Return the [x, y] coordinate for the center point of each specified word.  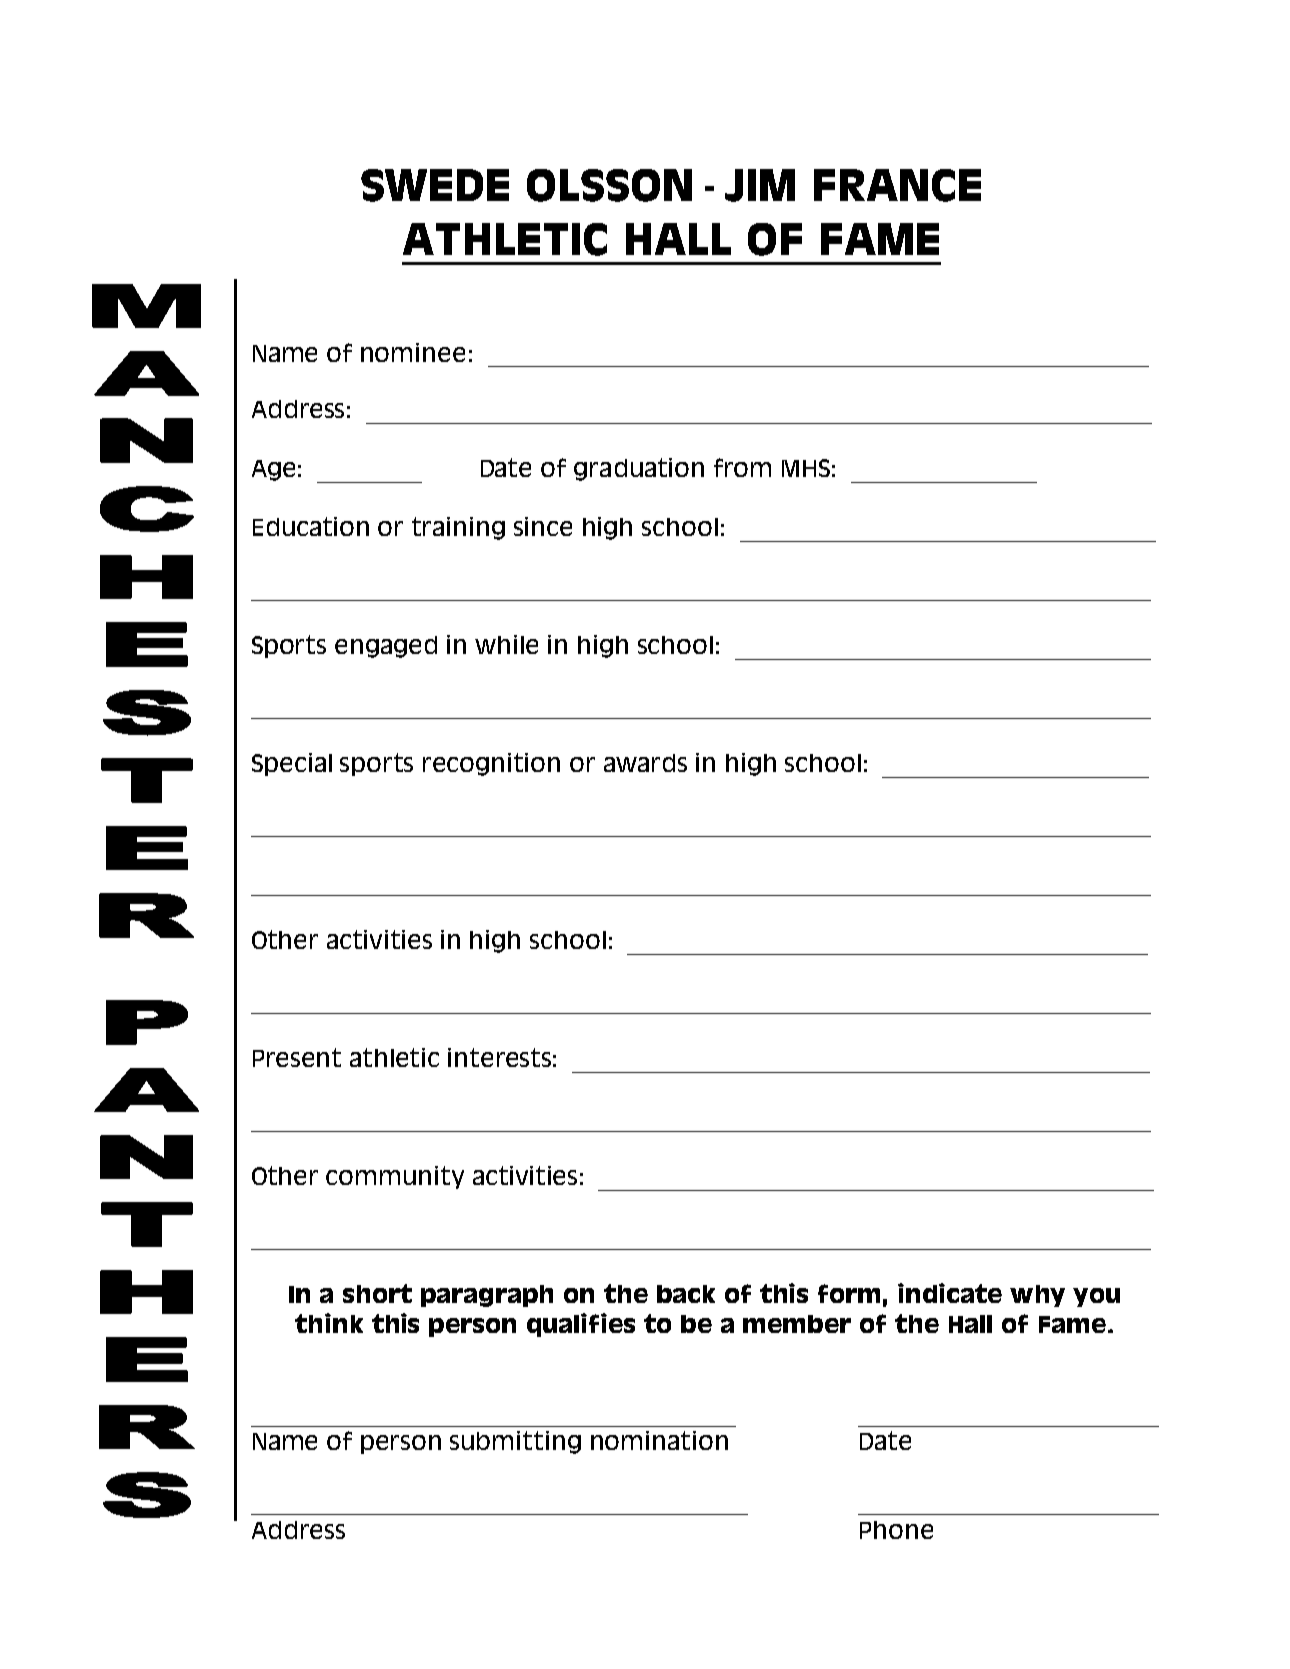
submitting [515, 1442]
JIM [760, 185]
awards [645, 763]
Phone [896, 1530]
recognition [491, 764]
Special [292, 764]
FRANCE [897, 185]
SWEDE [435, 185]
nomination [659, 1440]
